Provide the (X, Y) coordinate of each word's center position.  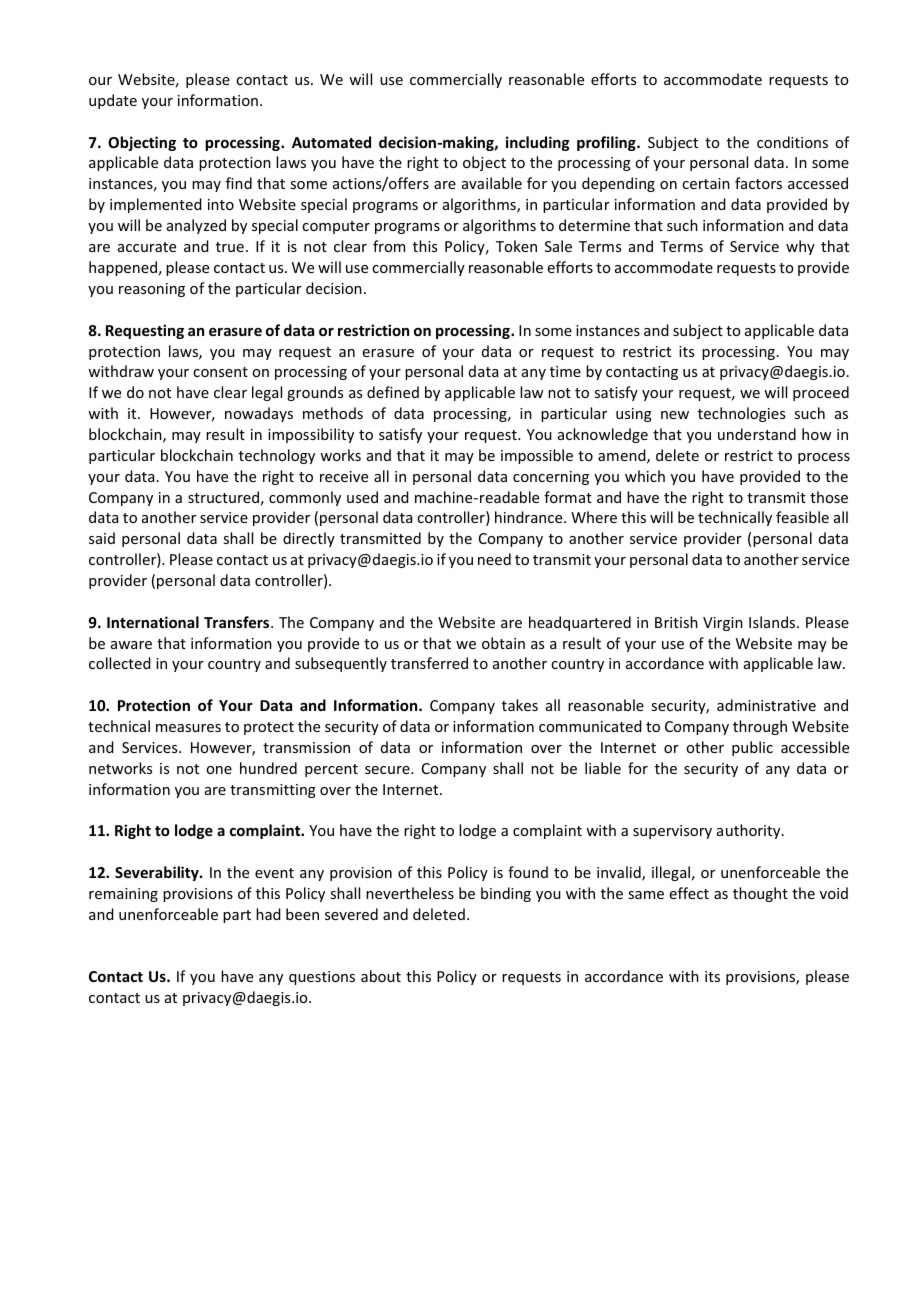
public (752, 748)
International (153, 622)
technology (277, 456)
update (113, 101)
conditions (792, 142)
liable (603, 768)
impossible (537, 456)
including (538, 143)
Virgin (723, 624)
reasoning (152, 290)
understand (757, 434)
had (268, 914)
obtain (503, 643)
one (219, 770)
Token (516, 246)
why (800, 247)
